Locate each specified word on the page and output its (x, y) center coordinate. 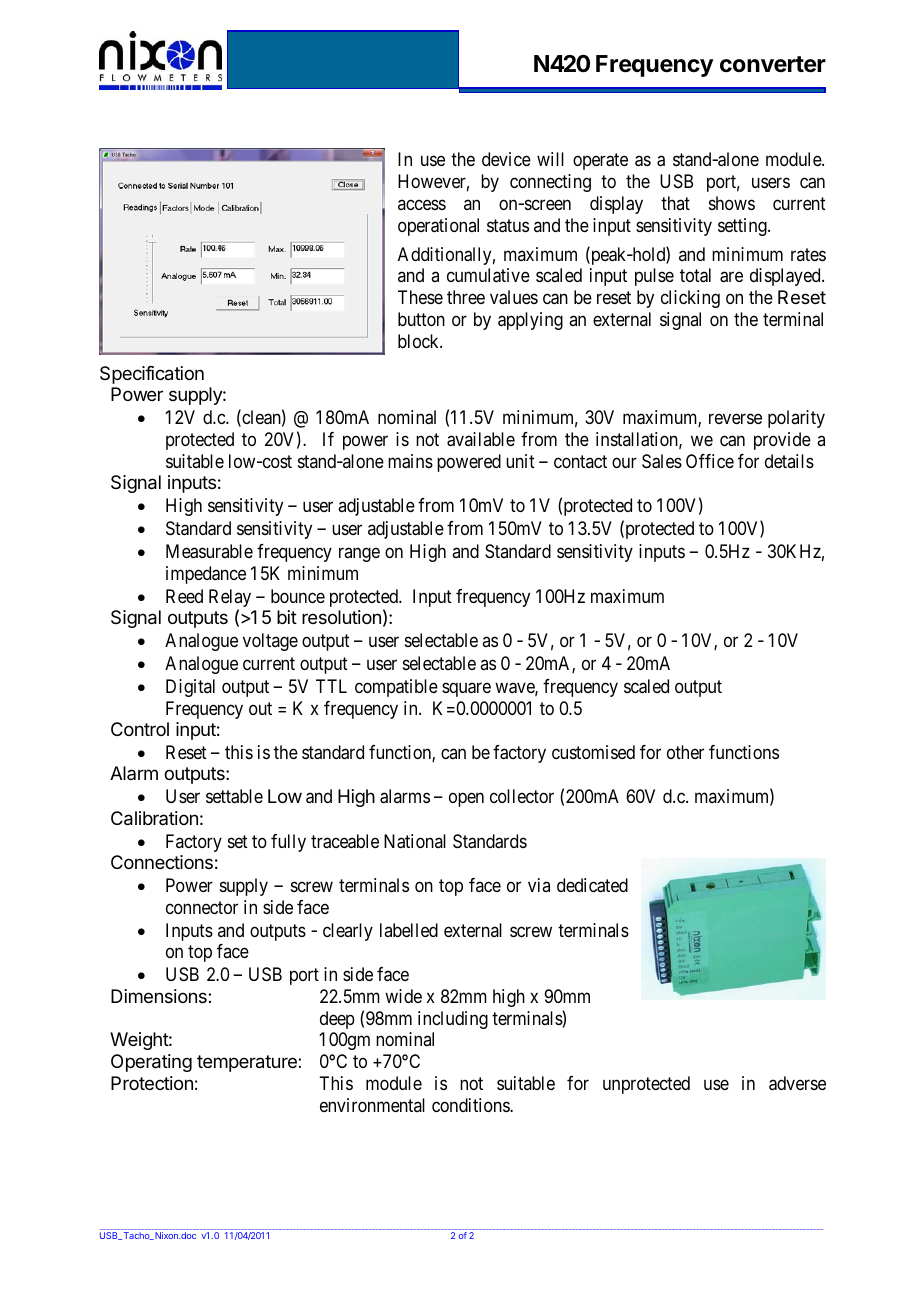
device (506, 159)
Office (710, 461)
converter (773, 64)
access (422, 204)
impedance (206, 575)
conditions (471, 1105)
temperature (247, 1063)
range (359, 554)
